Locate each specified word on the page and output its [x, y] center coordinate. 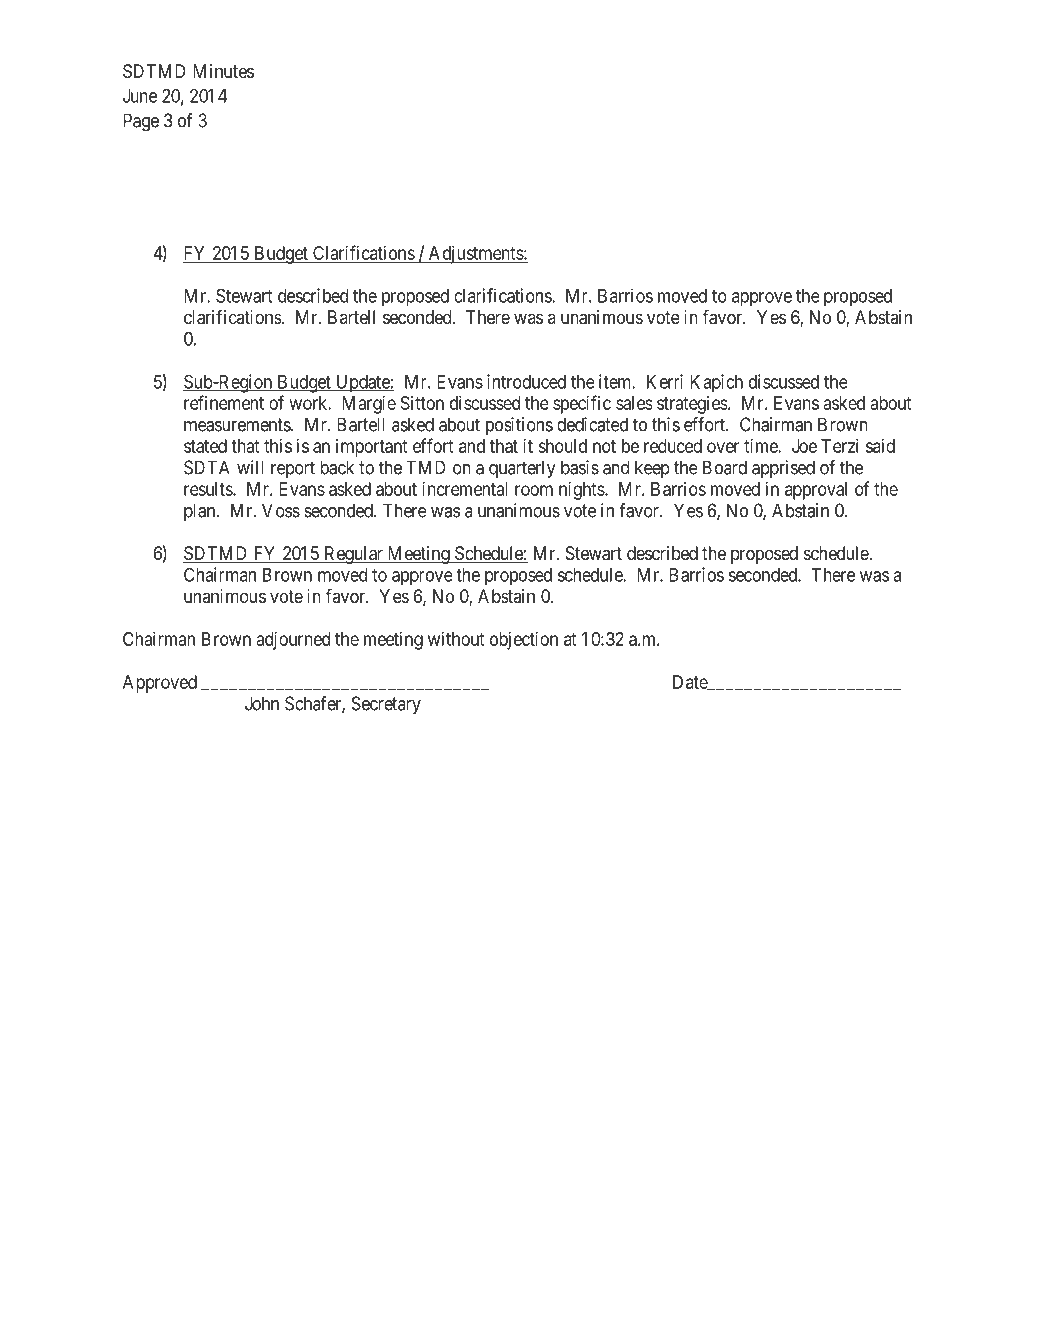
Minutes [223, 71]
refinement [224, 402]
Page [141, 122]
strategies [692, 405]
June [140, 96]
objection [524, 640]
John [262, 703]
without [456, 639]
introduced [526, 381]
